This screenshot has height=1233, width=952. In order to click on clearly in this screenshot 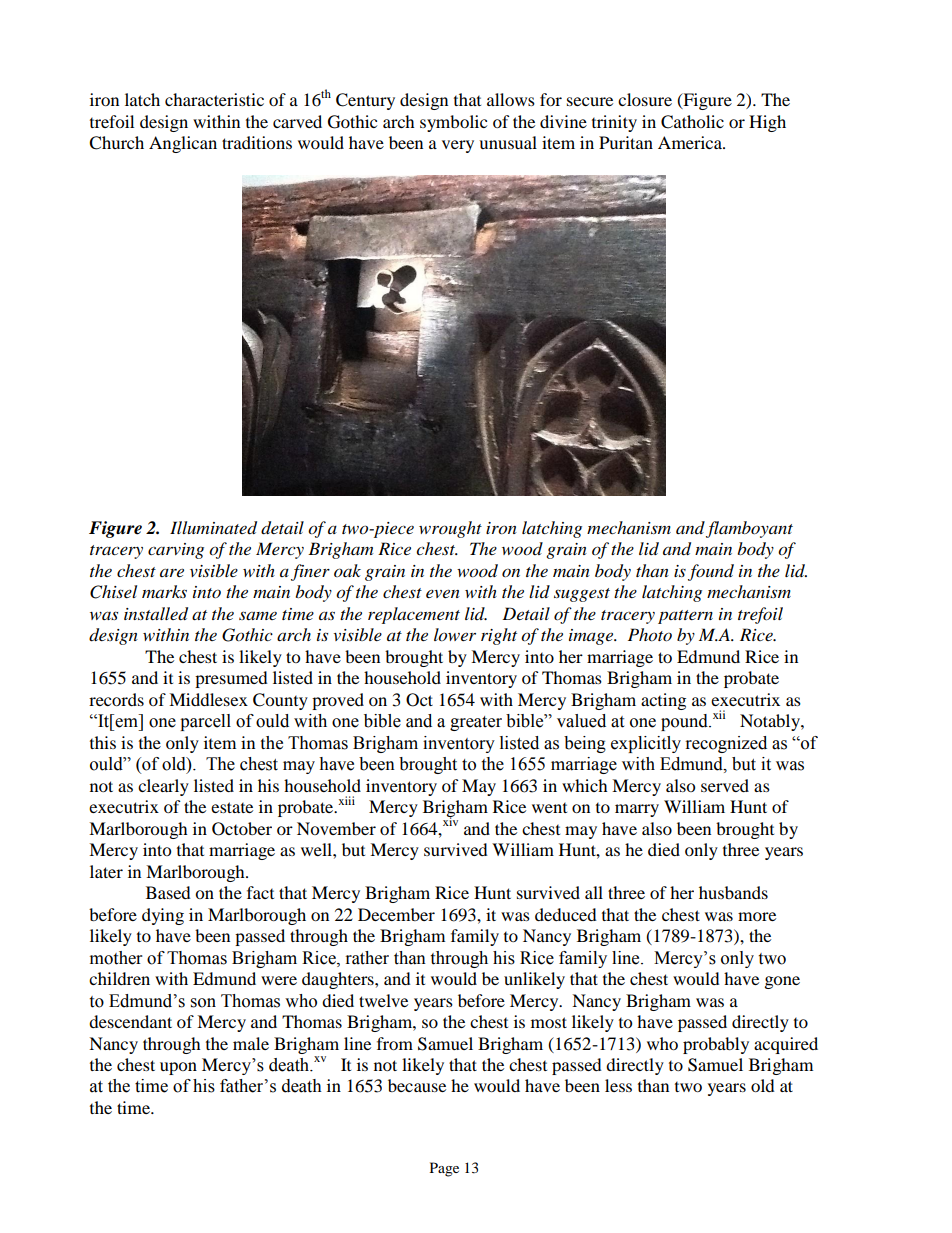, I will do `click(163, 787)`.
